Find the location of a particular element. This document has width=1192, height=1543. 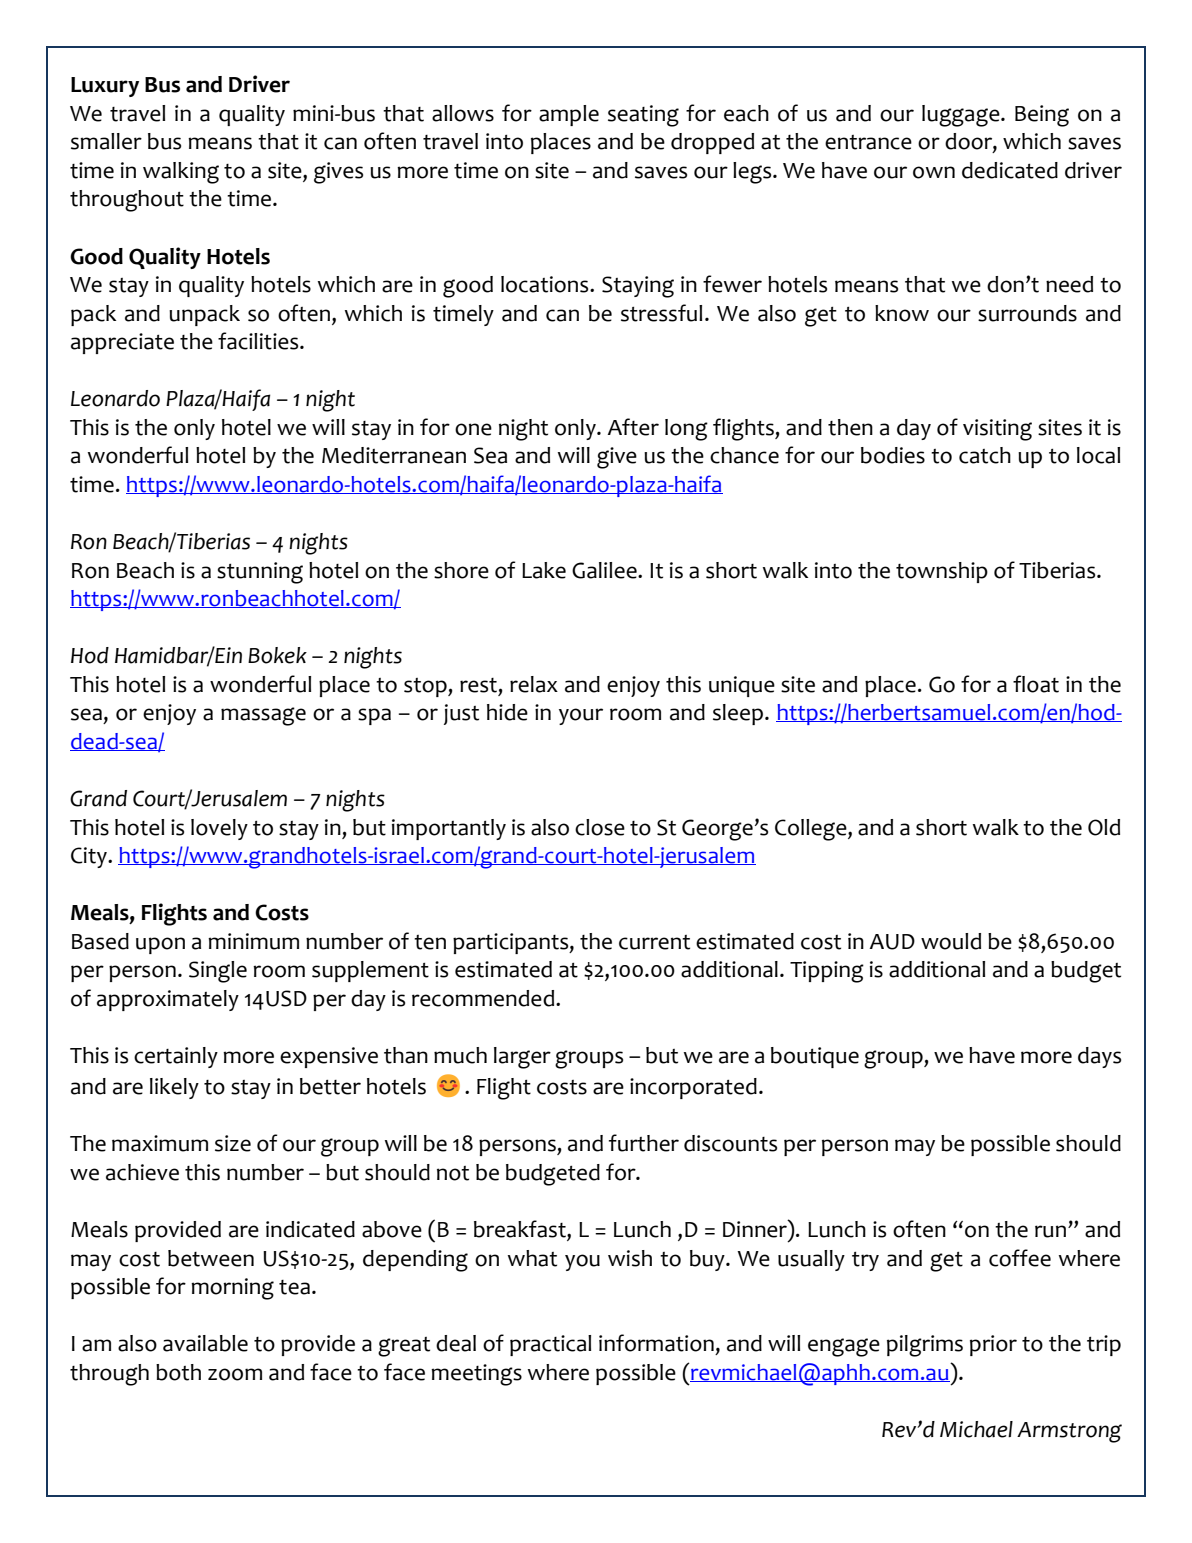

prior is located at coordinates (993, 1345).
